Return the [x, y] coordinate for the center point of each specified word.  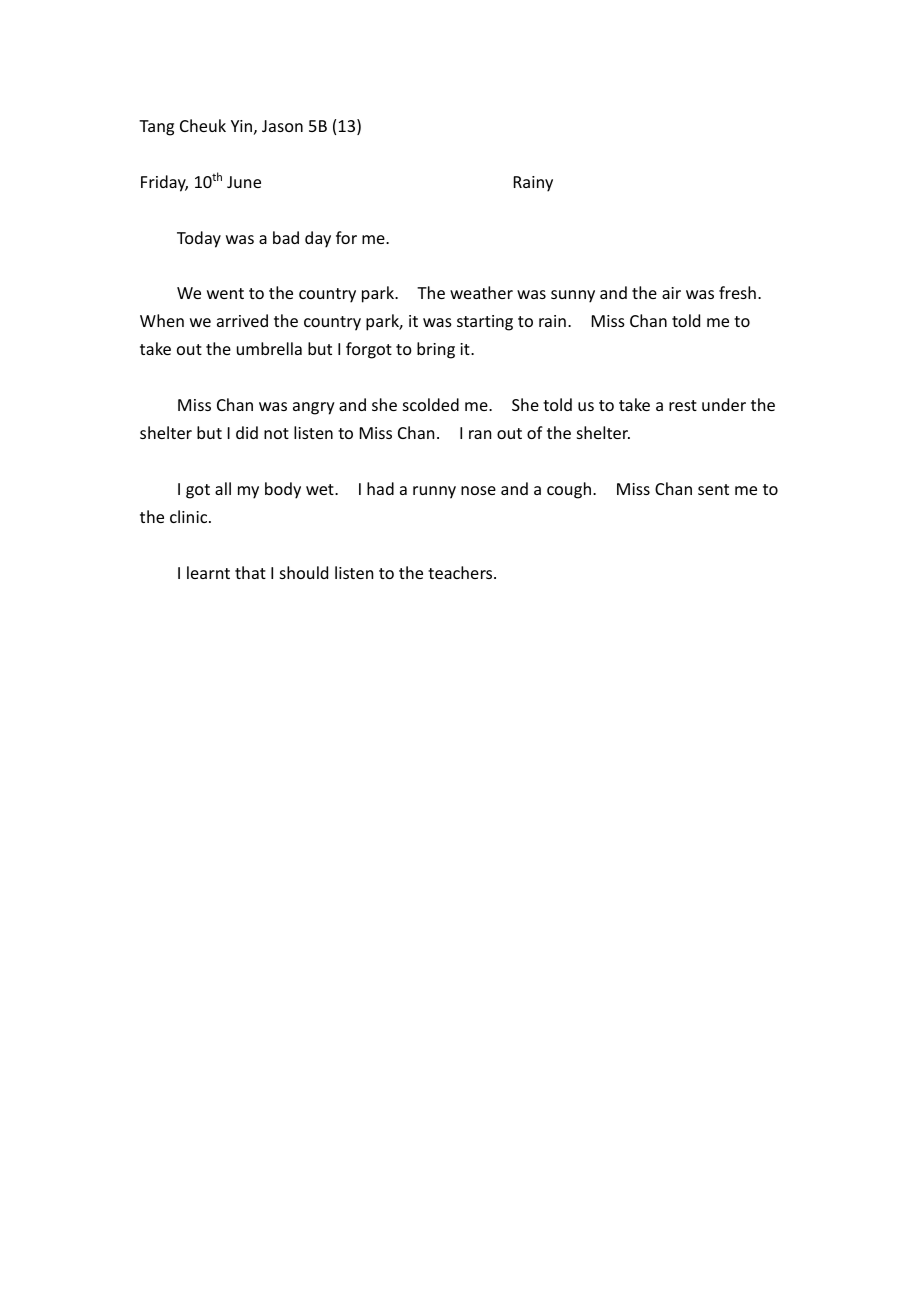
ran [480, 434]
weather [481, 292]
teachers [461, 572]
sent [713, 489]
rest [683, 405]
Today [199, 239]
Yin [241, 126]
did [247, 432]
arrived [242, 320]
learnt [208, 572]
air [671, 293]
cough [569, 490]
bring [436, 350]
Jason [282, 126]
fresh [737, 292]
